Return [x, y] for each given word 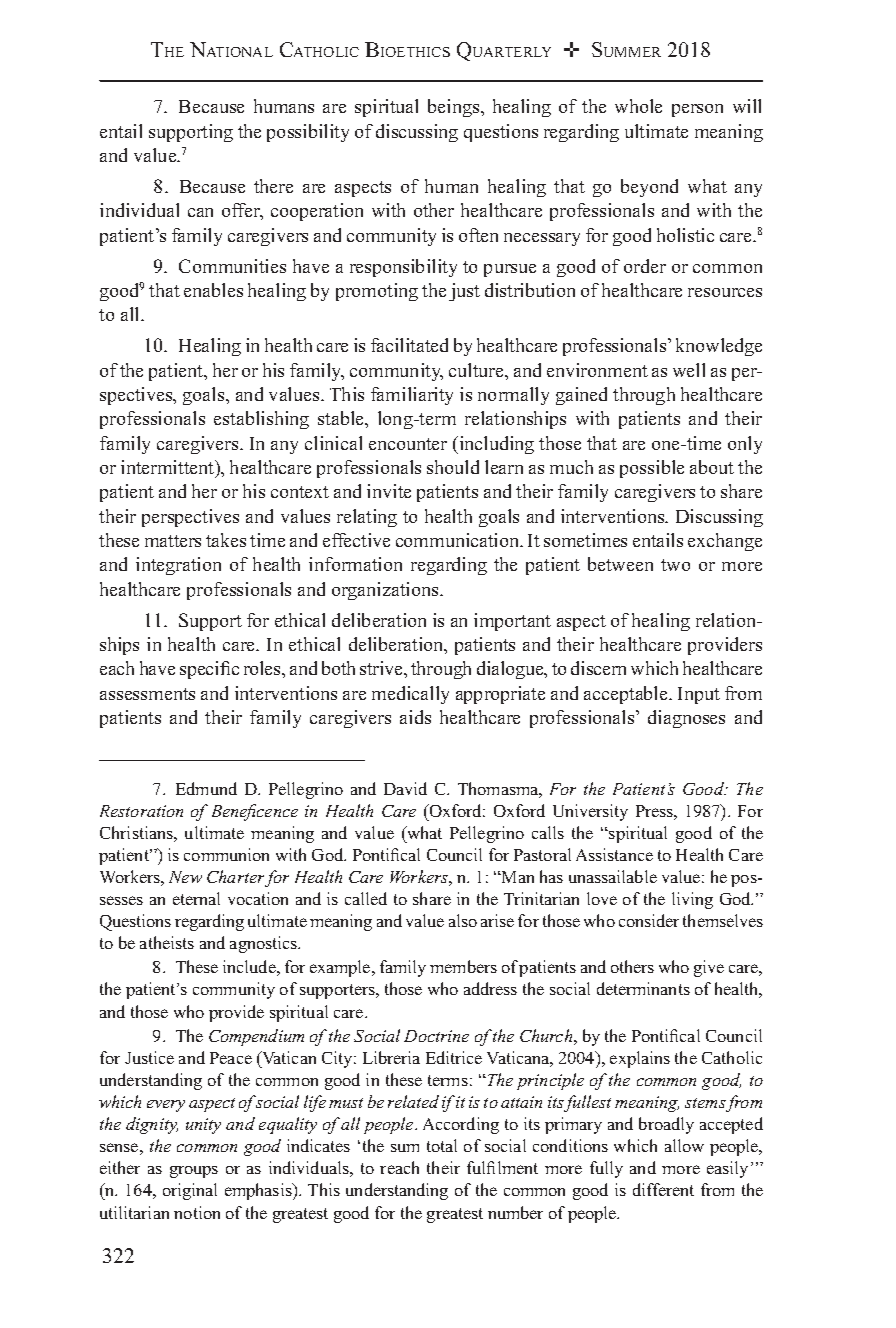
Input [699, 695]
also [463, 920]
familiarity [412, 396]
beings [455, 108]
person [697, 110]
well [689, 370]
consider [649, 920]
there [273, 186]
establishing [261, 420]
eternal [196, 898]
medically [410, 695]
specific [209, 670]
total [442, 1145]
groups [194, 1172]
